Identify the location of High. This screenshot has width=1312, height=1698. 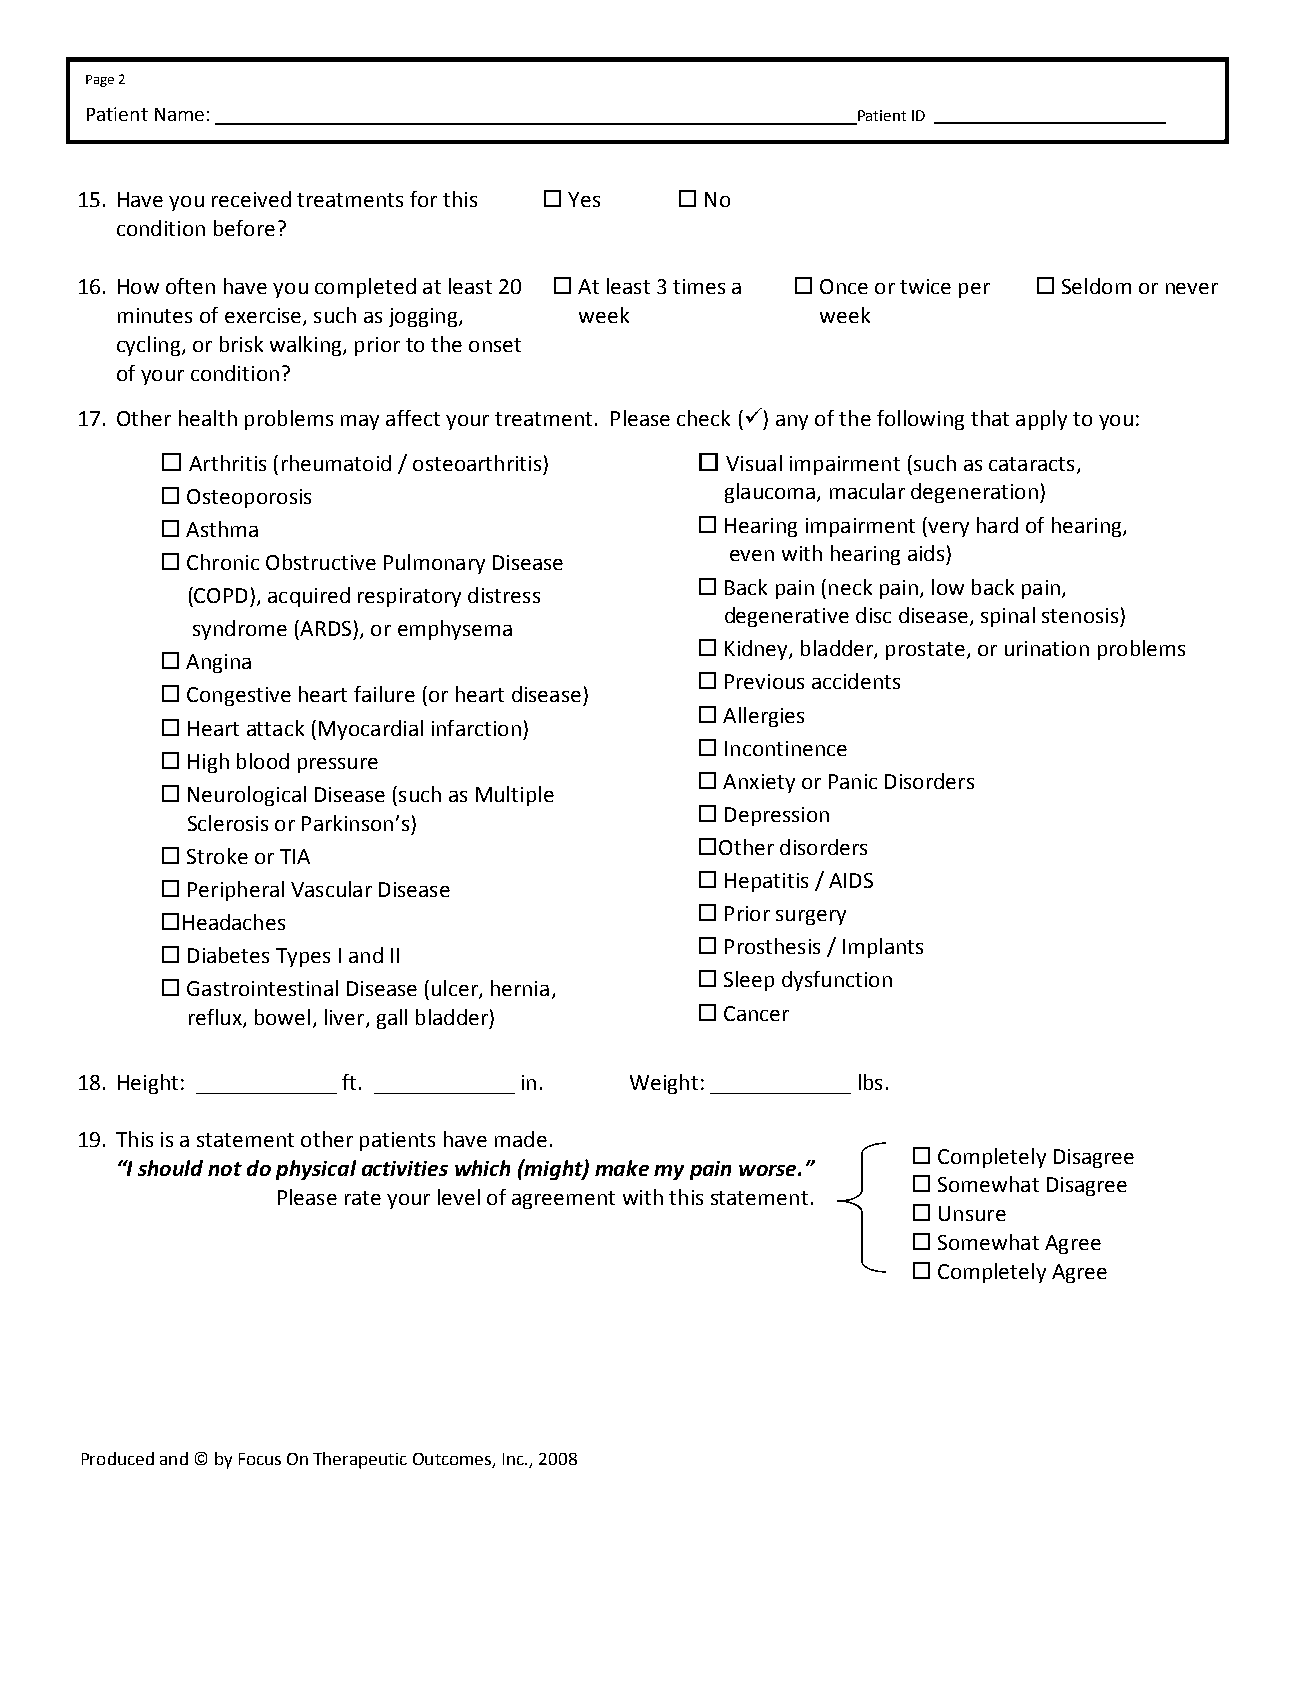
(208, 763).
